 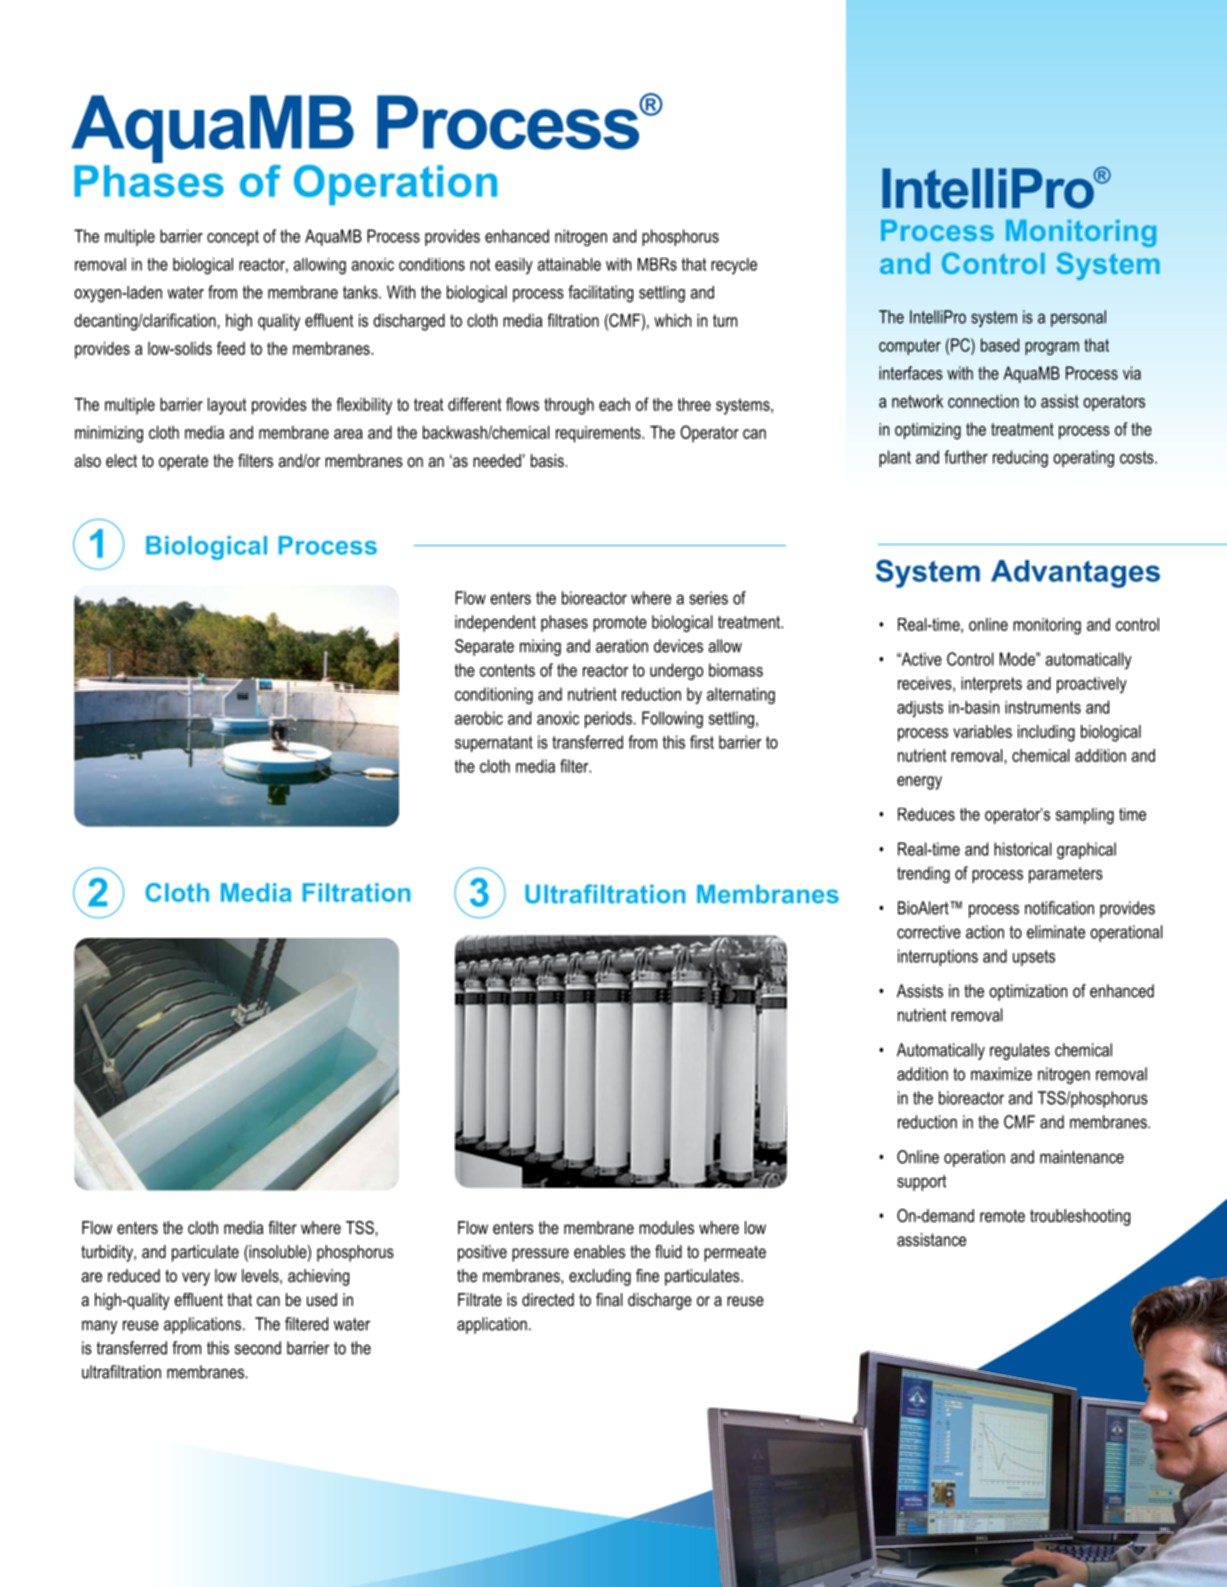 I want to click on aerobic, so click(x=479, y=718).
